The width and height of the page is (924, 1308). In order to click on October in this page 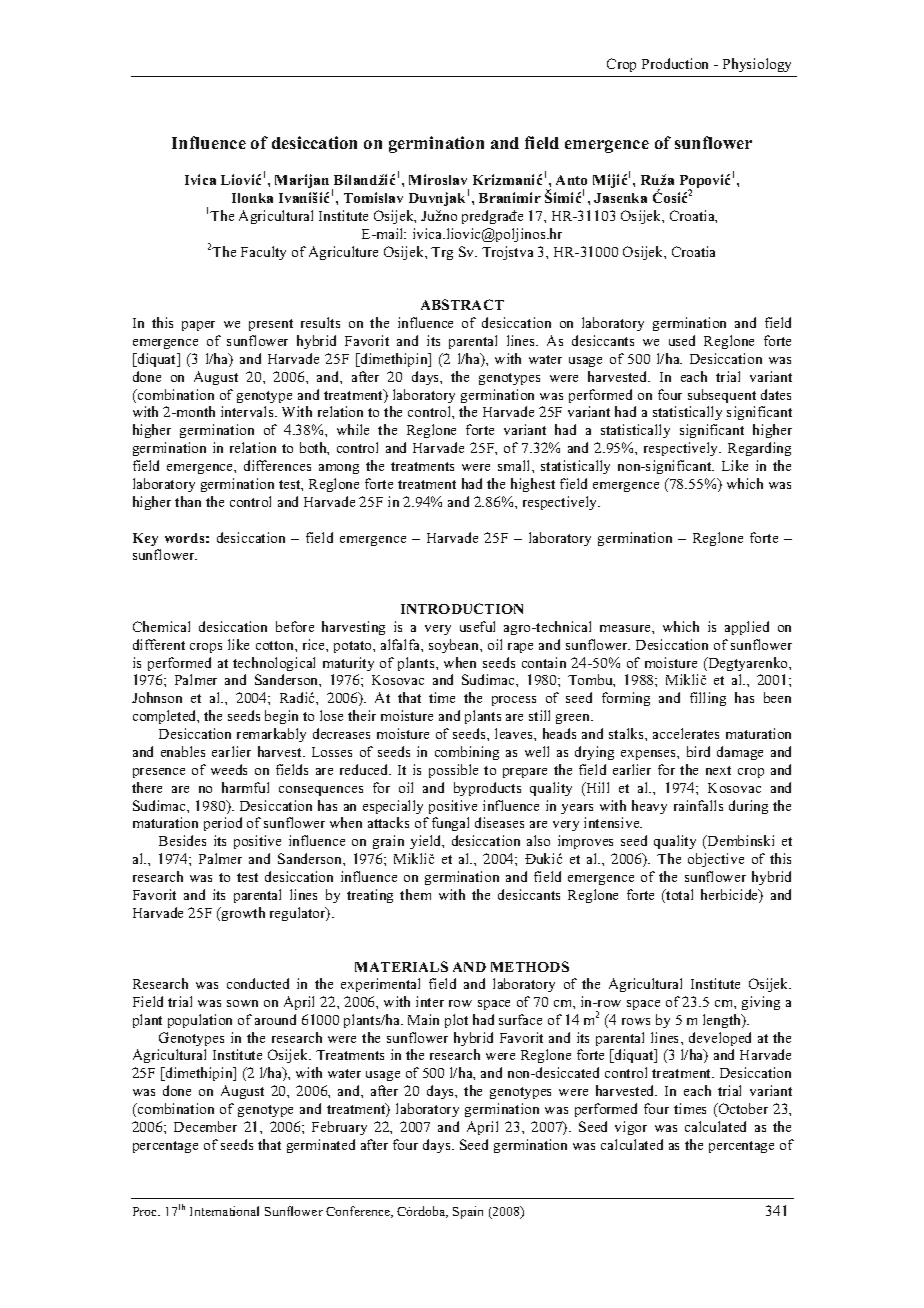, I will do `click(742, 1110)`.
